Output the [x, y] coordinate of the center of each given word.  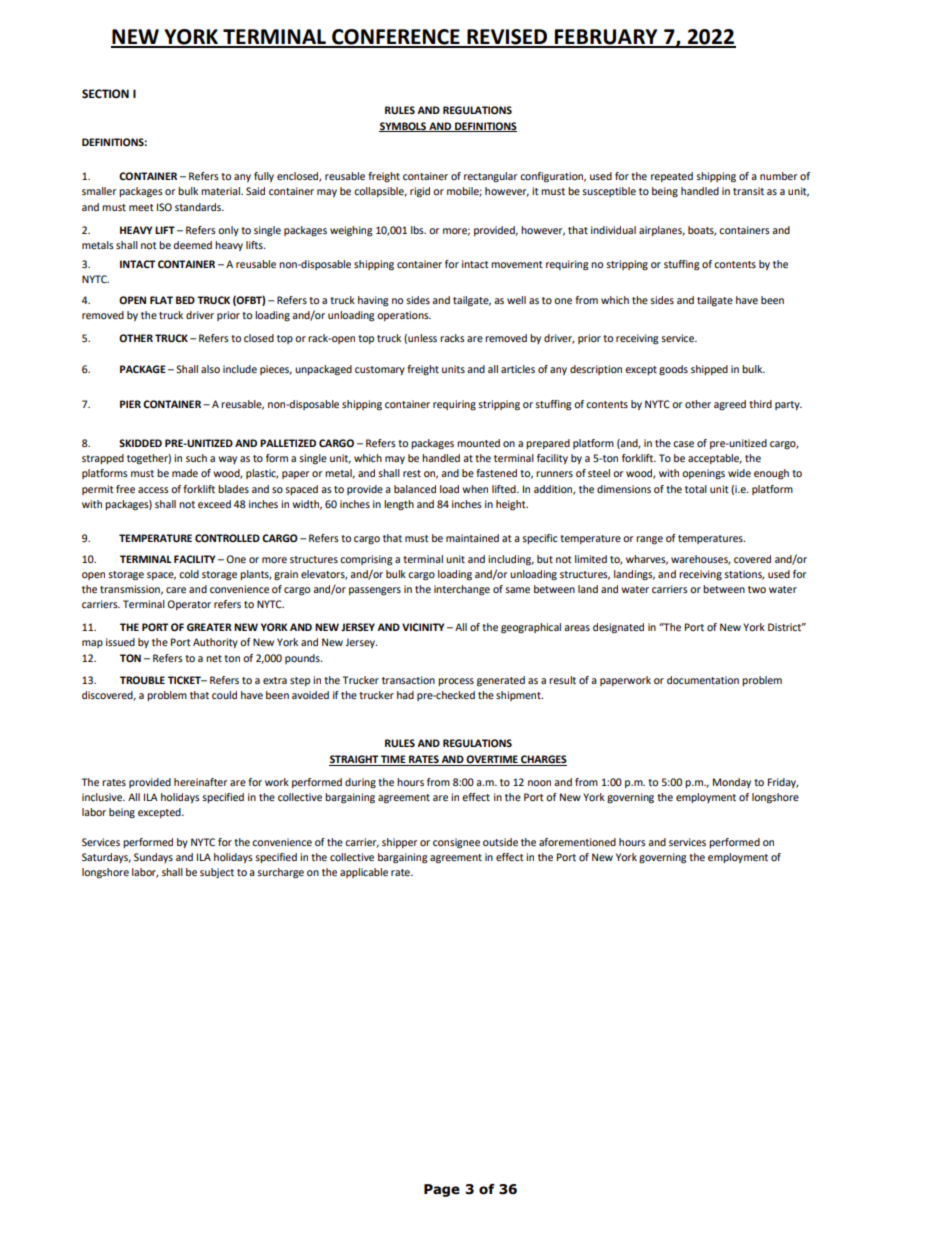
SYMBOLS [403, 127]
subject [217, 873]
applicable [364, 873]
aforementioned [577, 842]
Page [442, 1190]
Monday [732, 783]
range [649, 540]
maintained [472, 538]
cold [189, 574]
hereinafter [200, 782]
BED [185, 300]
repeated [672, 177]
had [405, 695]
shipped [709, 370]
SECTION [105, 93]
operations [404, 316]
